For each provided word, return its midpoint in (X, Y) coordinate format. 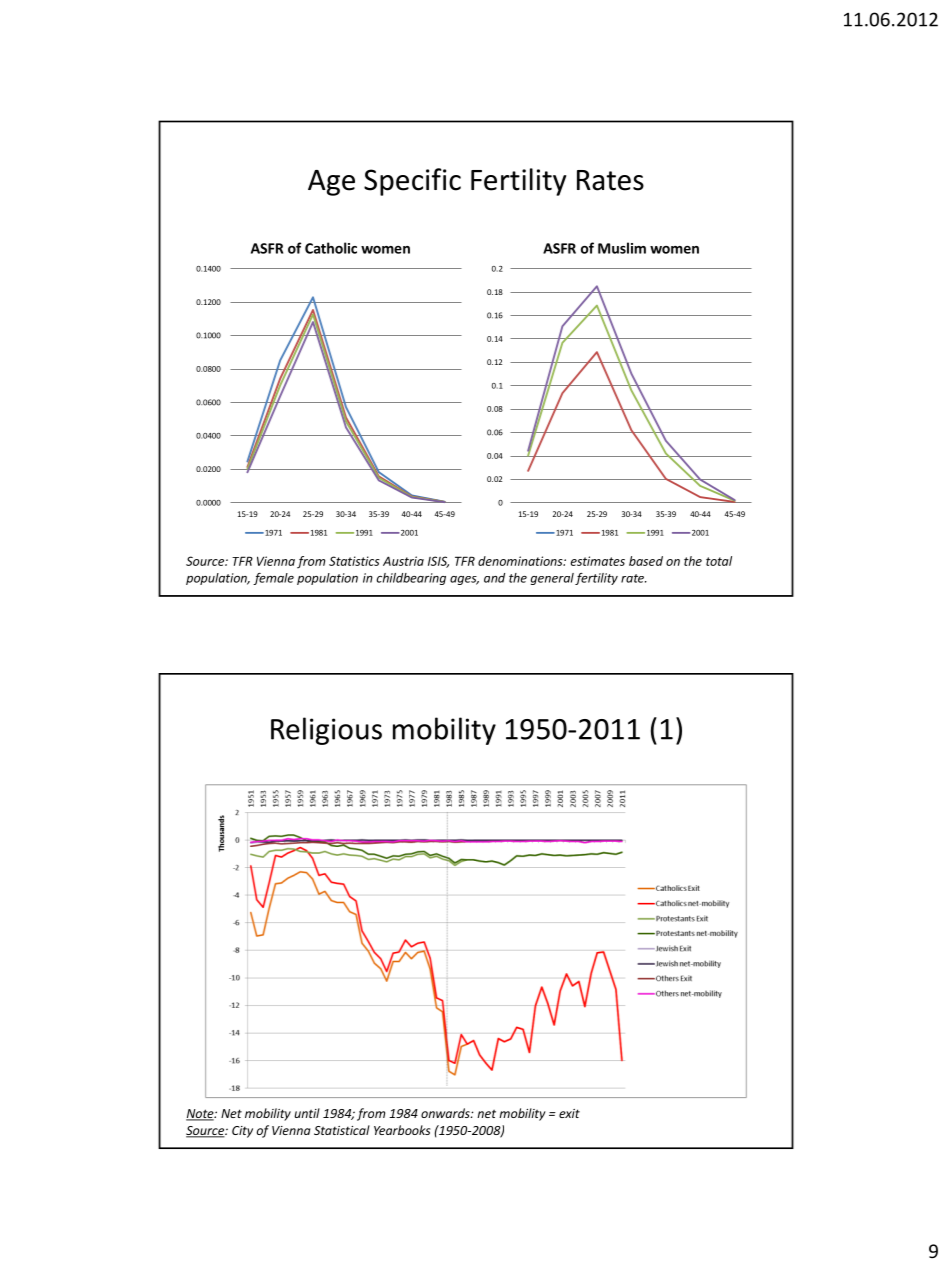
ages (464, 580)
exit (569, 1113)
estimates (597, 561)
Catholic (331, 248)
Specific (412, 182)
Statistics (354, 561)
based (646, 561)
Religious (326, 731)
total (719, 561)
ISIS (438, 562)
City (242, 1132)
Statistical (342, 1130)
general (552, 579)
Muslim (622, 248)
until (307, 1113)
